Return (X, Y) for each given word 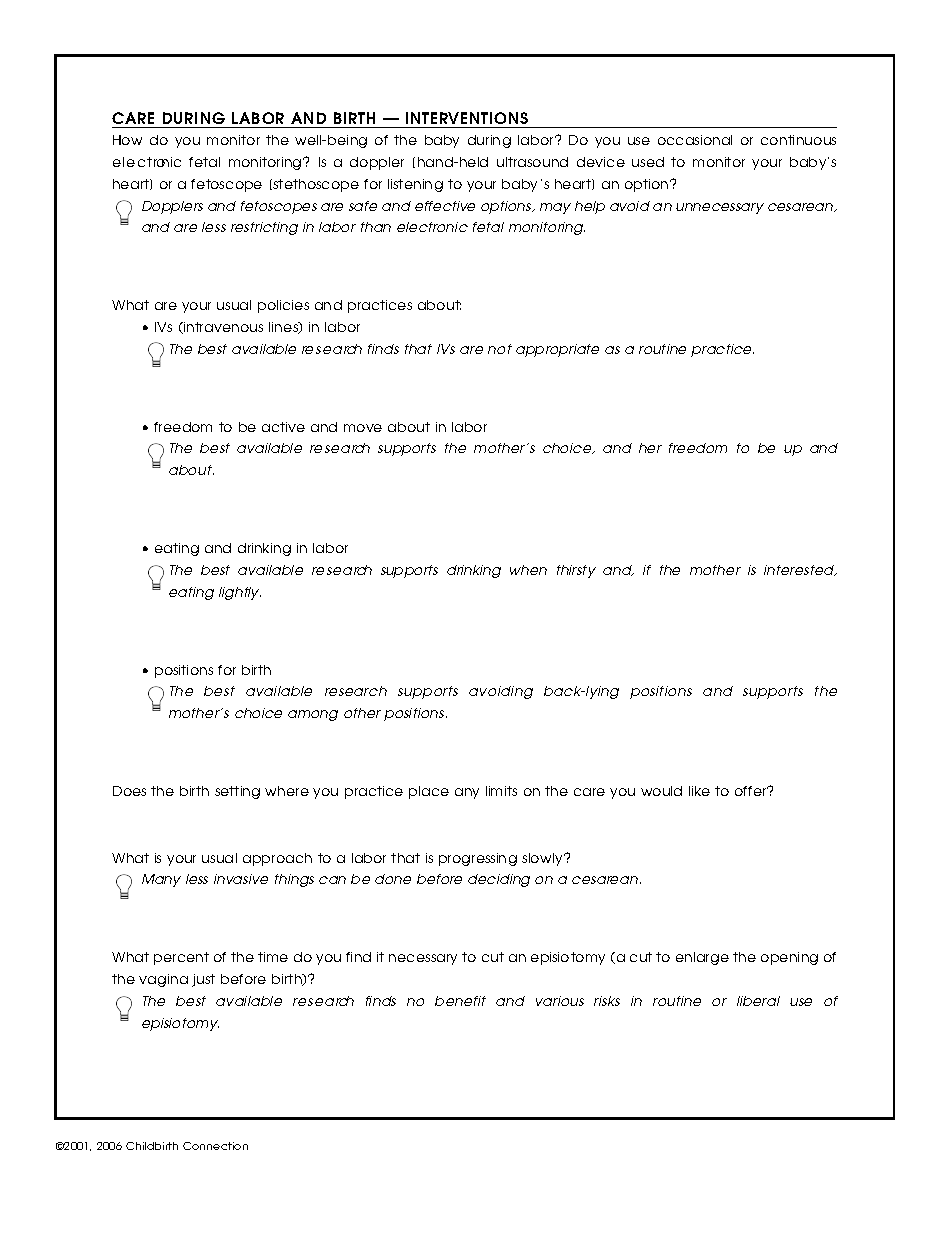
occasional (695, 140)
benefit (460, 1001)
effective (445, 206)
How (127, 140)
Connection (215, 1146)
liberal (758, 1001)
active (283, 427)
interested (800, 570)
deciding (499, 880)
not (500, 349)
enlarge (702, 958)
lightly (240, 593)
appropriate (557, 350)
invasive (241, 879)
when (528, 570)
